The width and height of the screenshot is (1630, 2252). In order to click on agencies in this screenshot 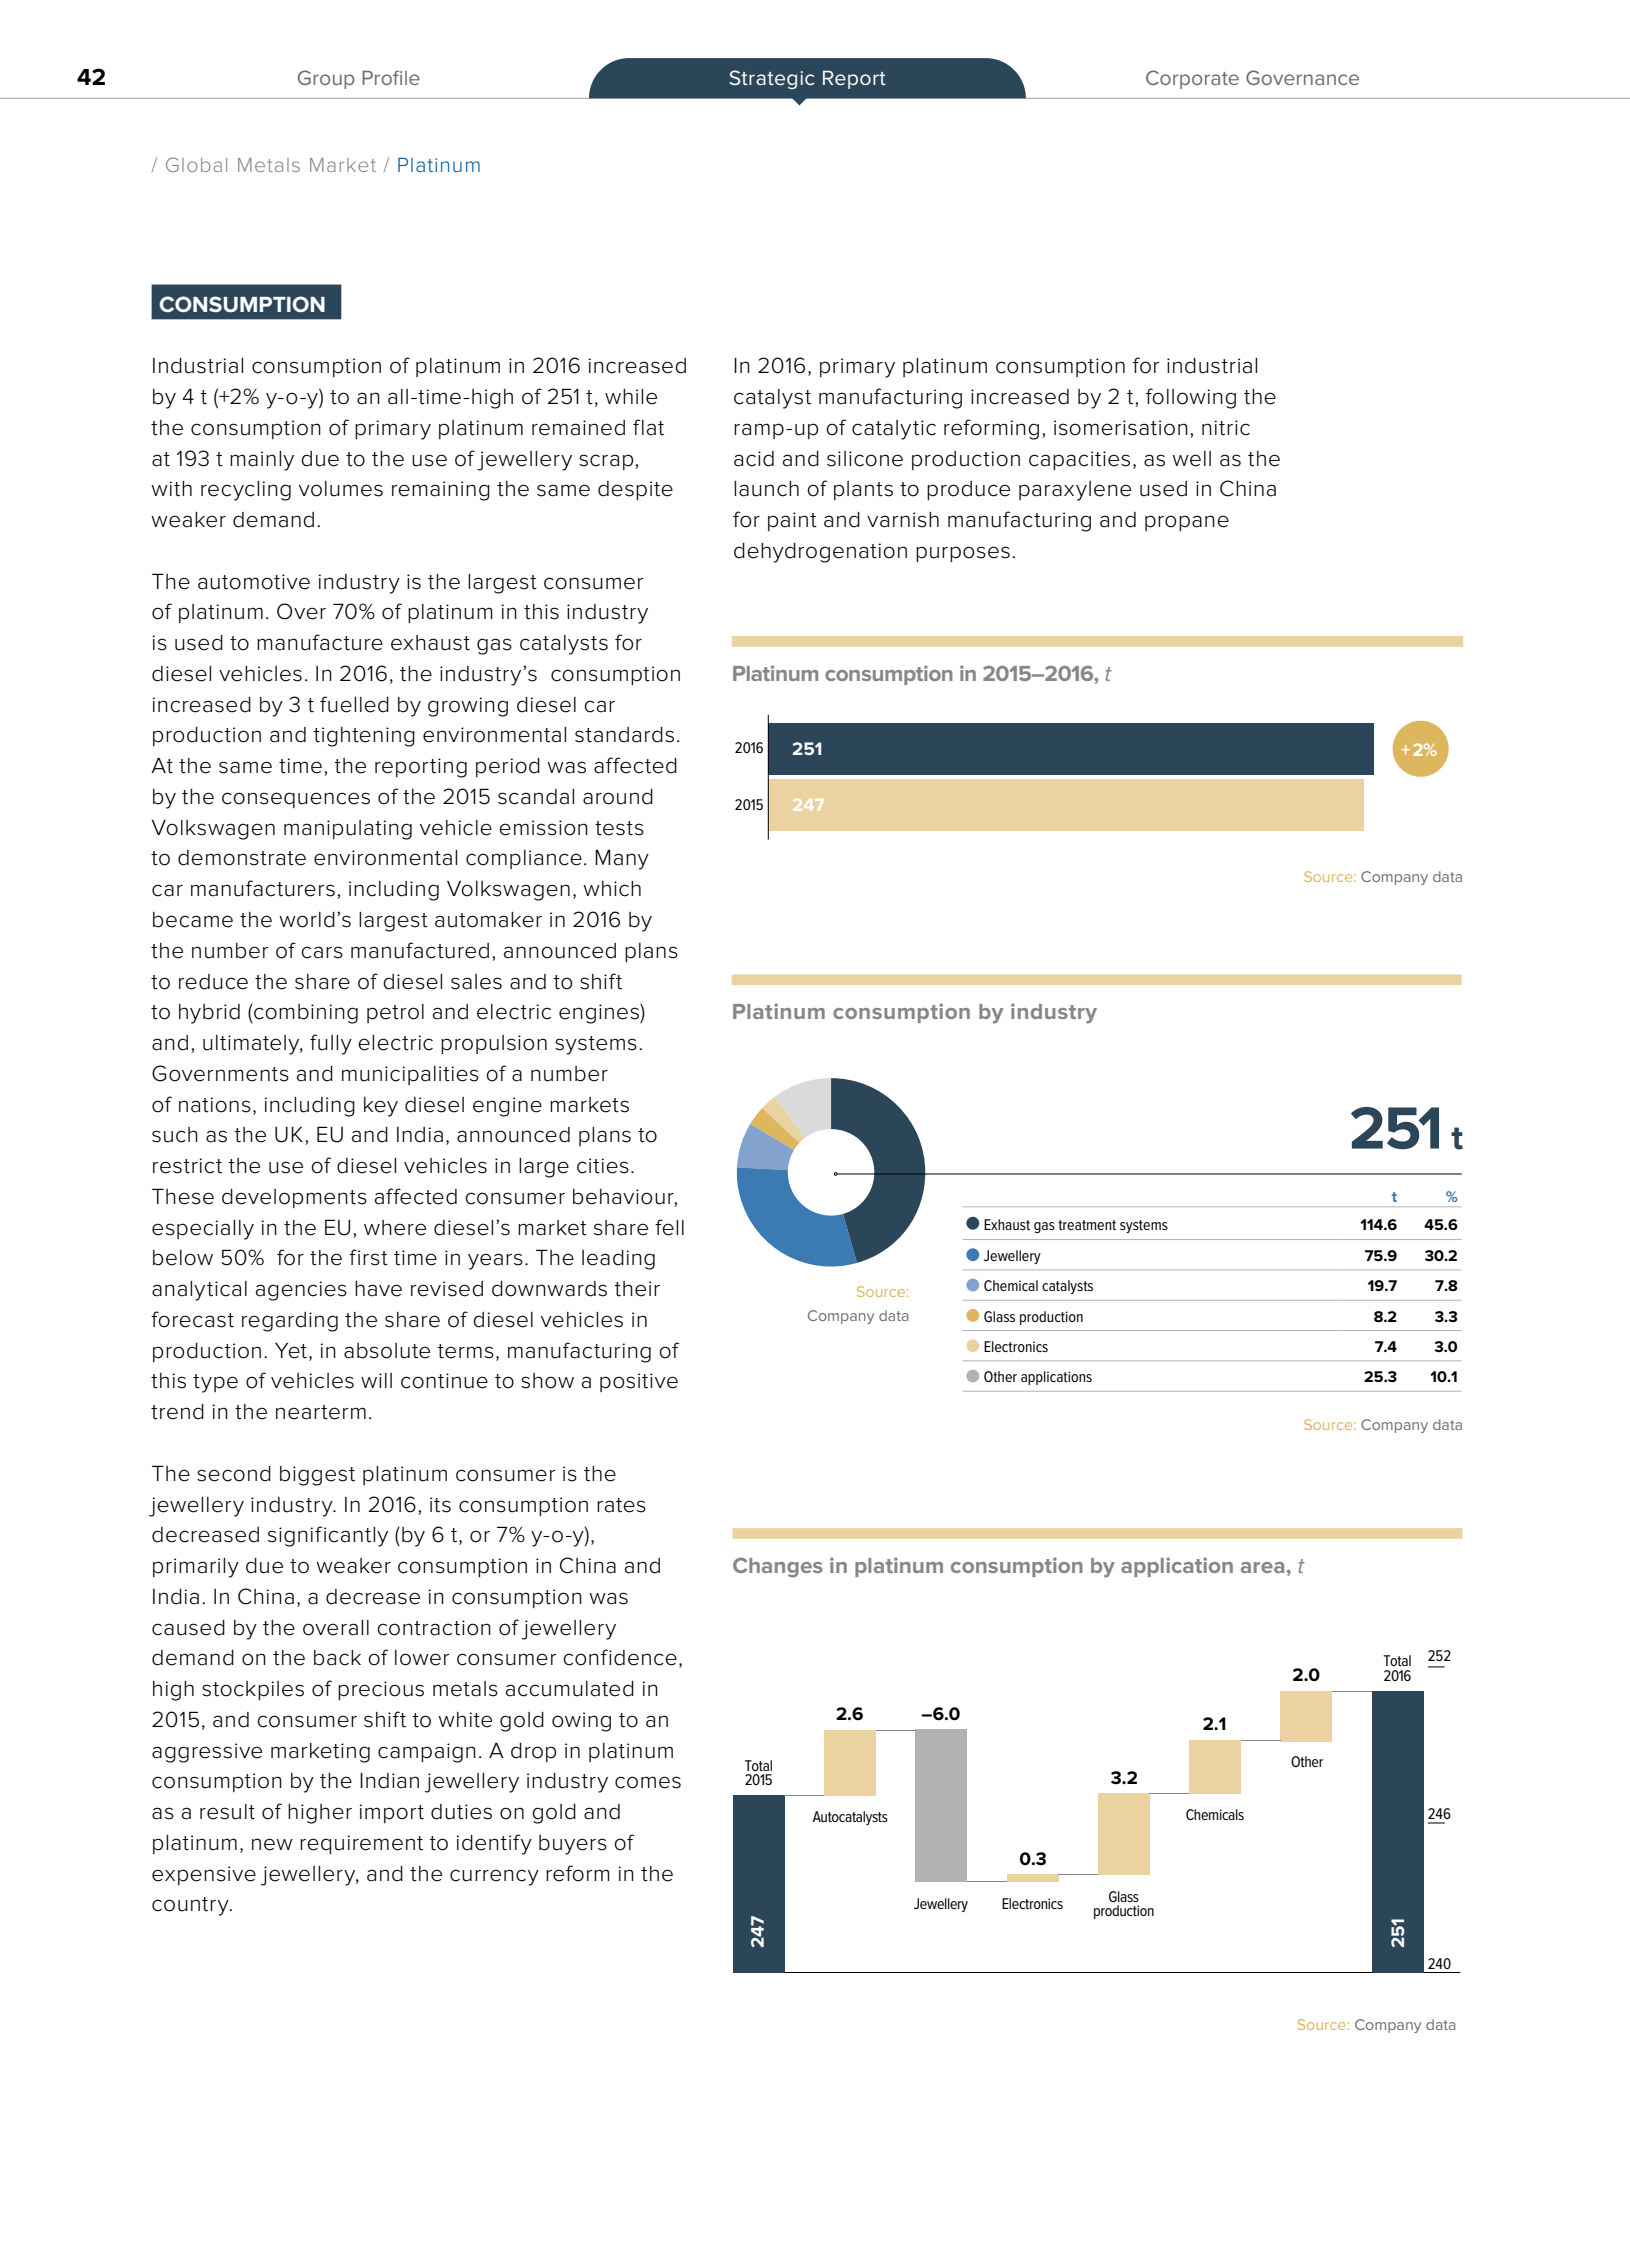, I will do `click(301, 1291)`.
